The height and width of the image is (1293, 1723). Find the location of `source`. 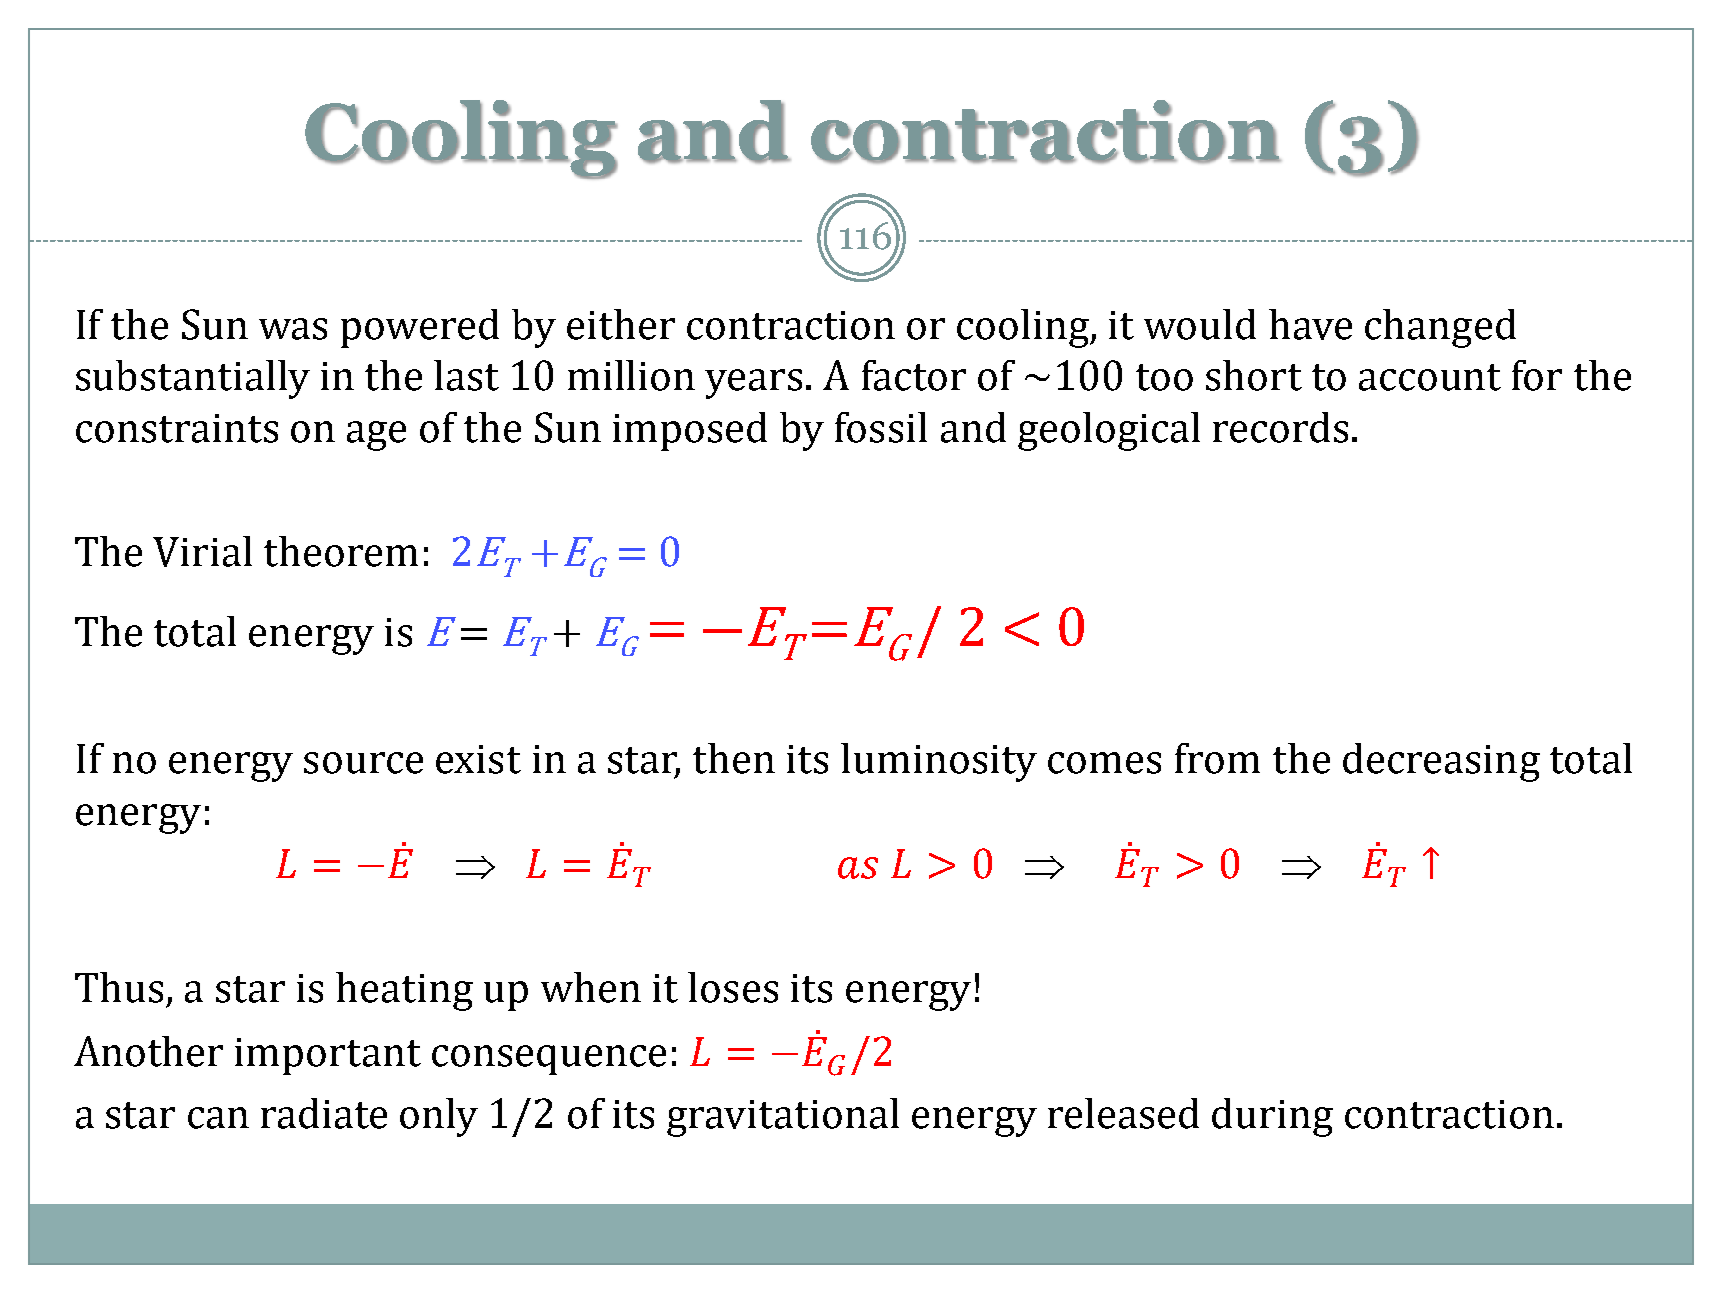

source is located at coordinates (363, 763).
